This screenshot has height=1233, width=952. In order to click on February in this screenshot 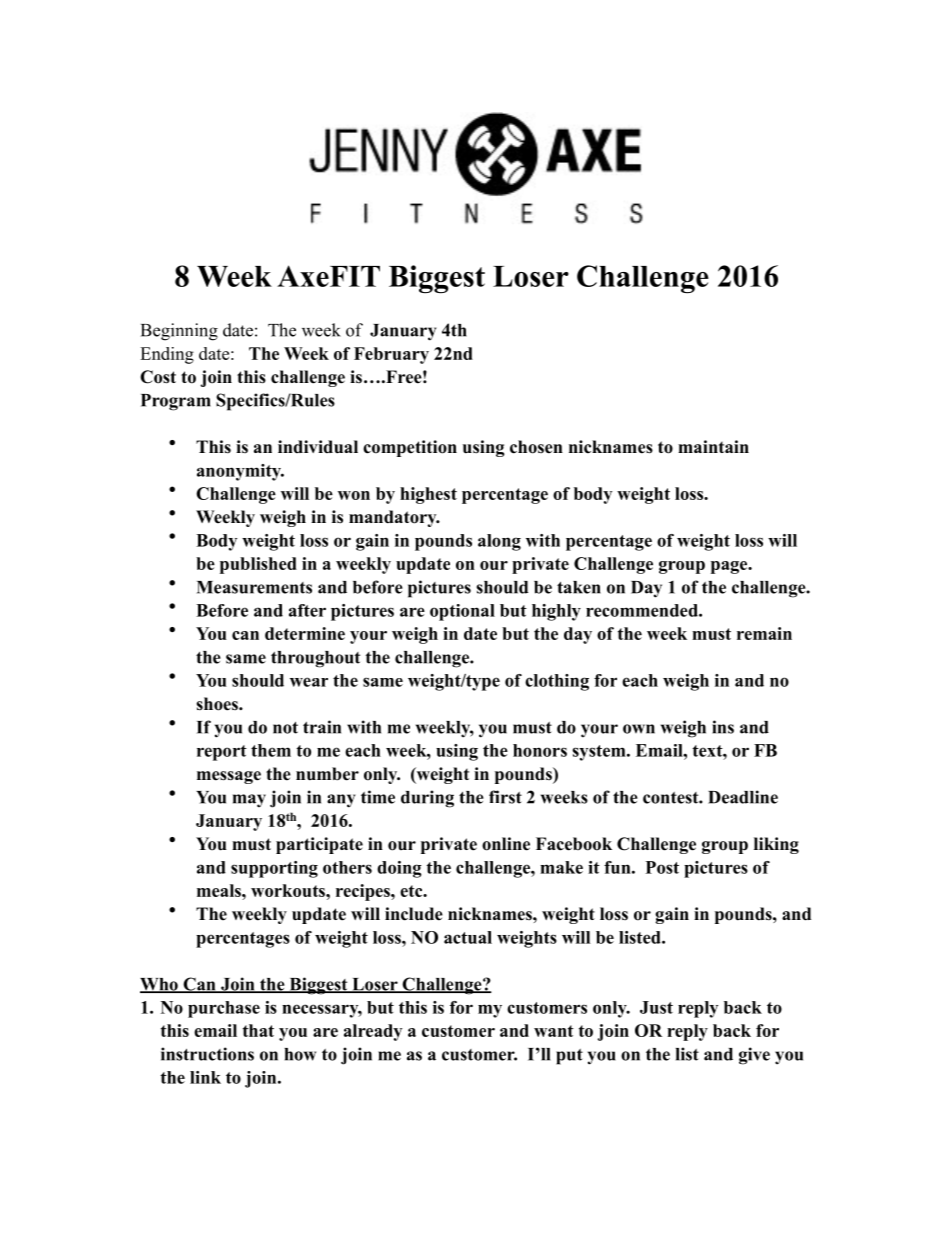, I will do `click(391, 355)`.
